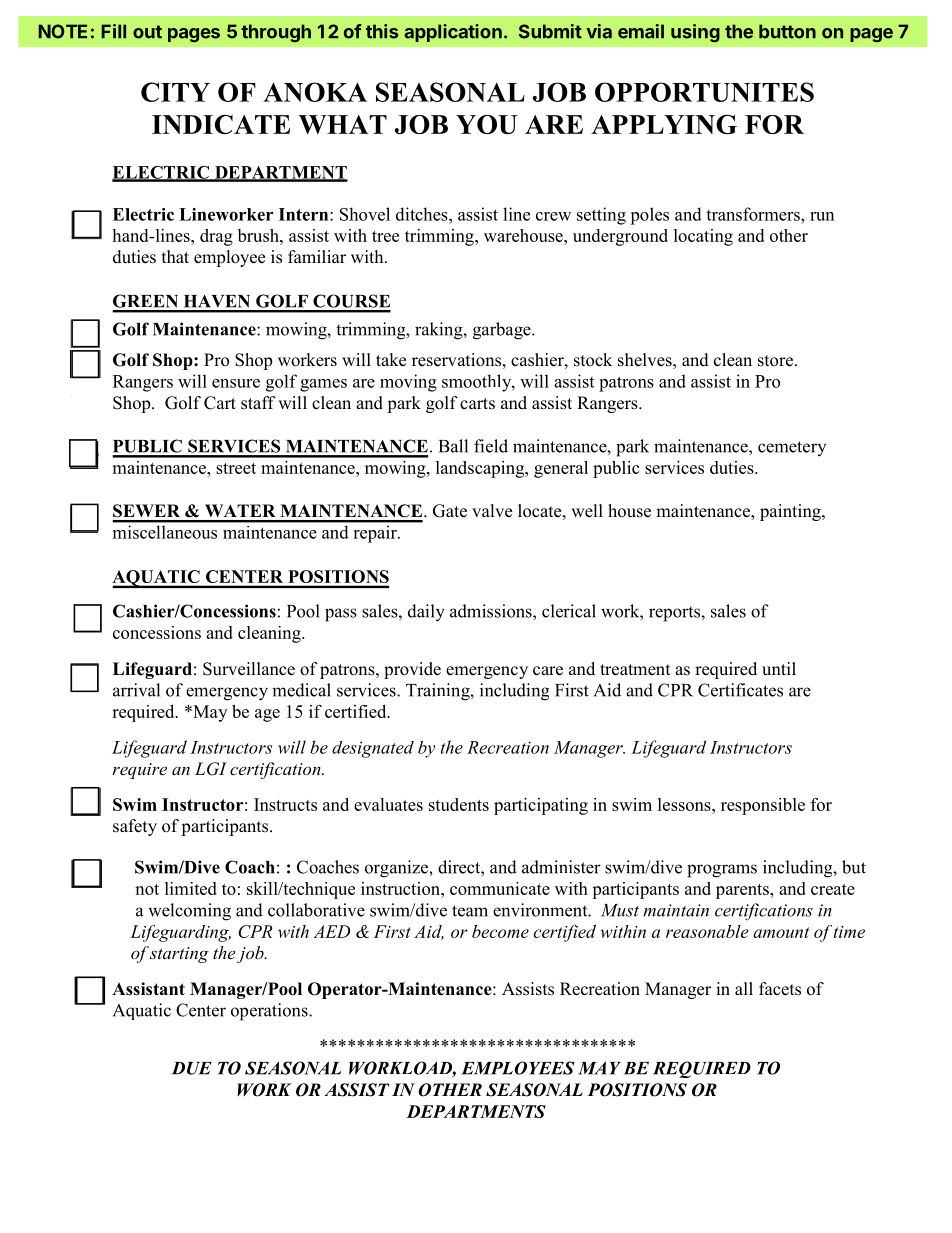 The width and height of the page is (952, 1233). Describe the element at coordinates (192, 1068) in the page. I see `DUE` at that location.
